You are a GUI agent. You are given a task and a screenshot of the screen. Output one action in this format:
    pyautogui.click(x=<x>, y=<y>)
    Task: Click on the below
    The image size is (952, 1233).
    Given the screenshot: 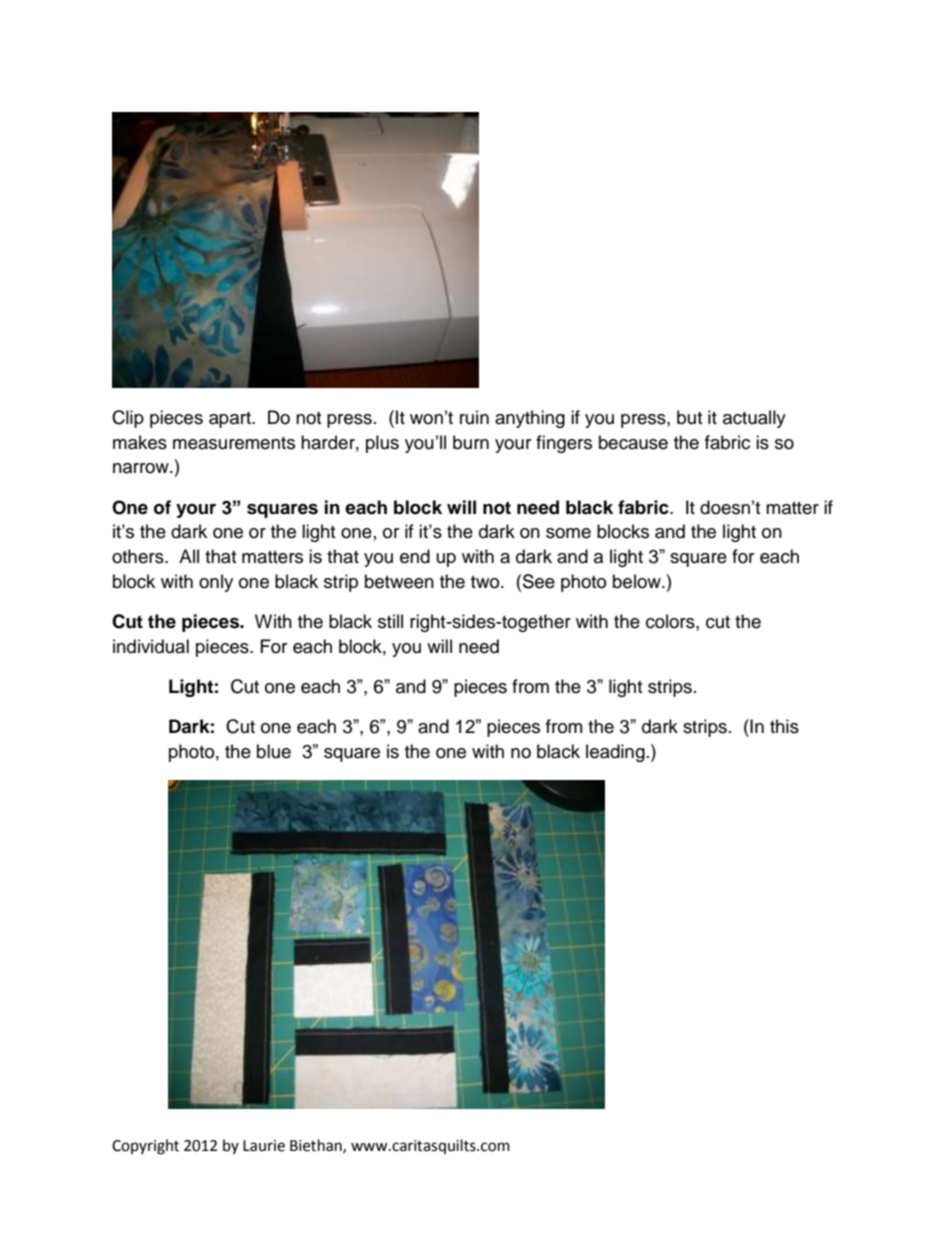 What is the action you would take?
    pyautogui.click(x=638, y=581)
